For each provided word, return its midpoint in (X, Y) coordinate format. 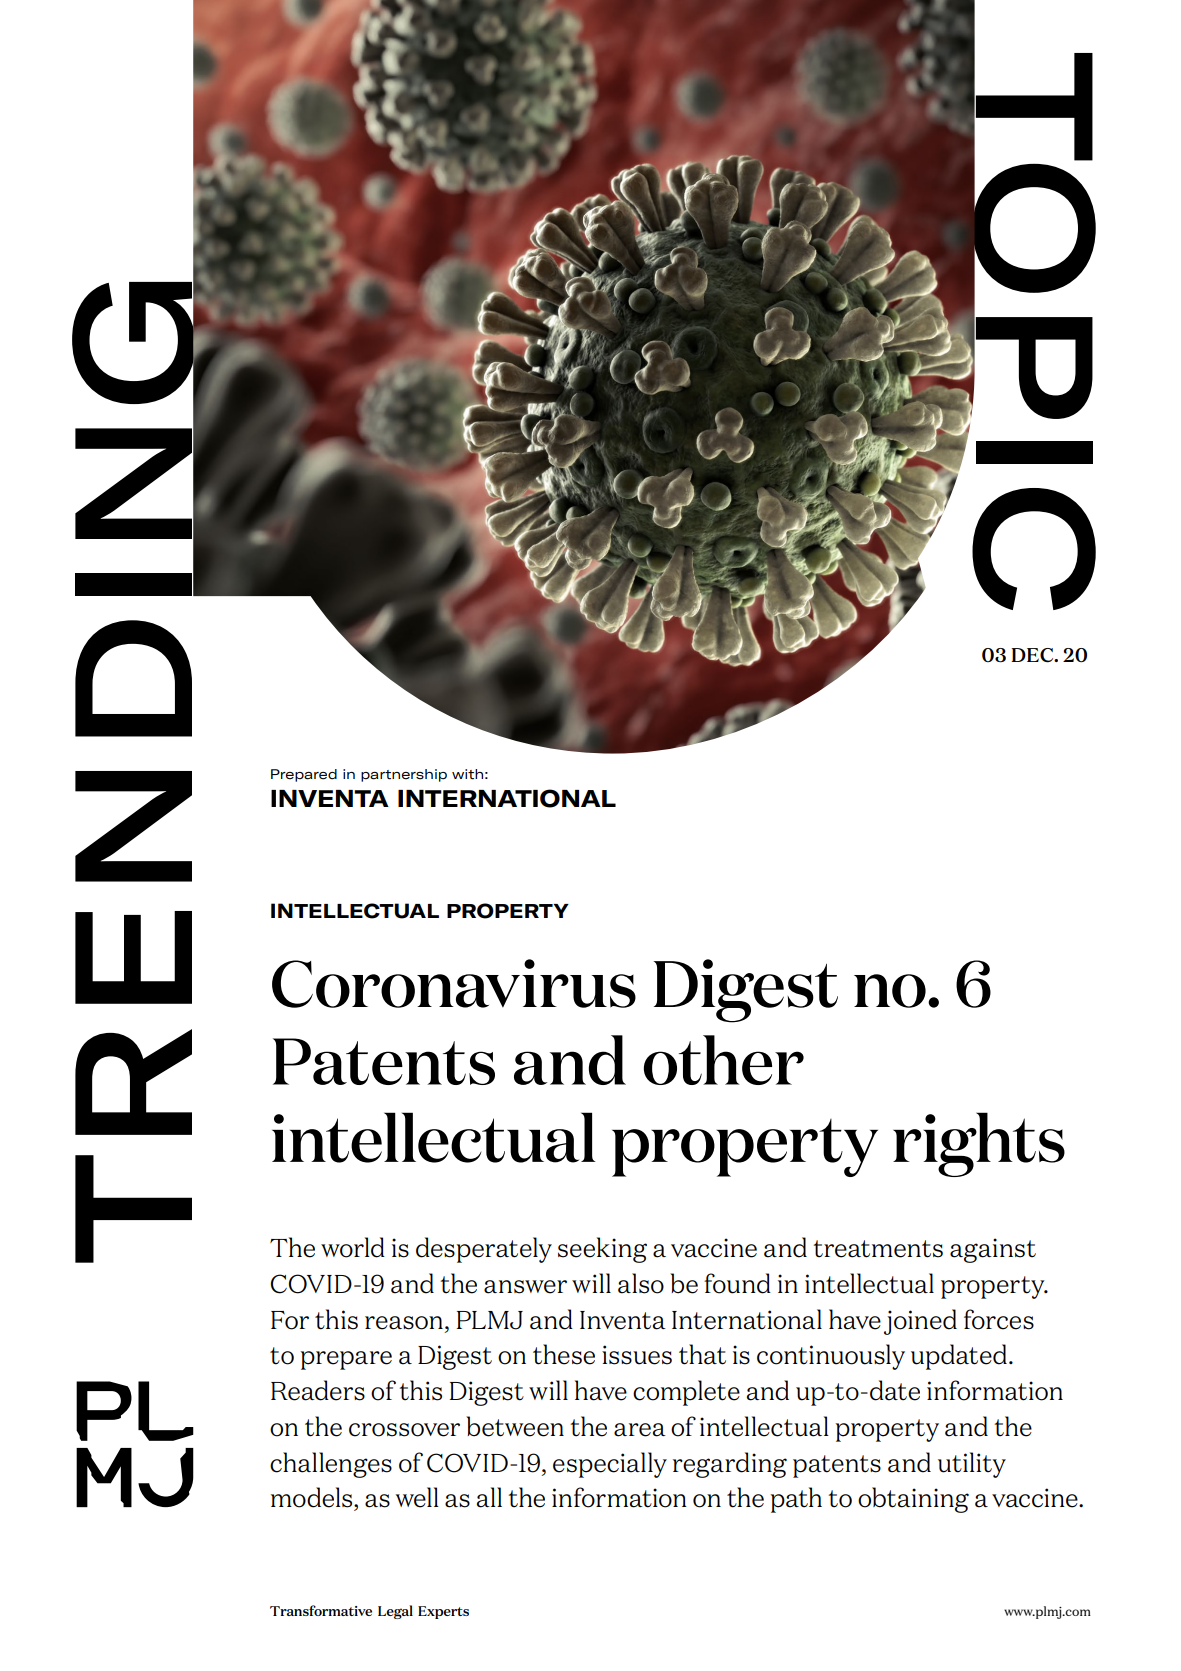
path (796, 1500)
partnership (404, 775)
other (724, 1060)
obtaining (913, 1500)
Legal (395, 1612)
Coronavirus (454, 983)
